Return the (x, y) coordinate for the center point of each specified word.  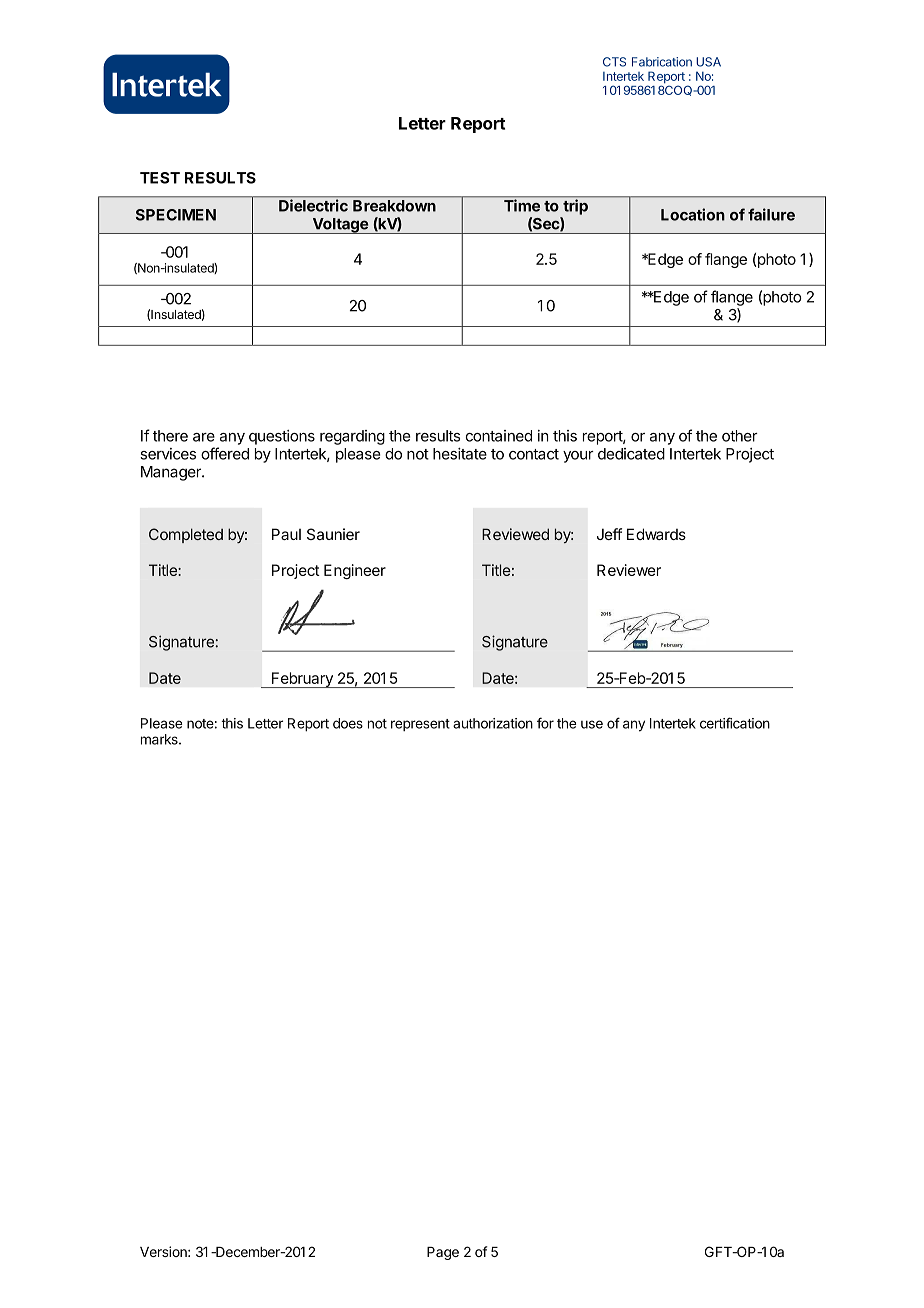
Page (443, 1253)
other (740, 436)
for (545, 723)
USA (708, 62)
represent (420, 725)
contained (498, 436)
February (302, 680)
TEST (160, 178)
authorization (493, 723)
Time (522, 205)
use (592, 724)
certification (735, 723)
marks (160, 739)
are (204, 437)
